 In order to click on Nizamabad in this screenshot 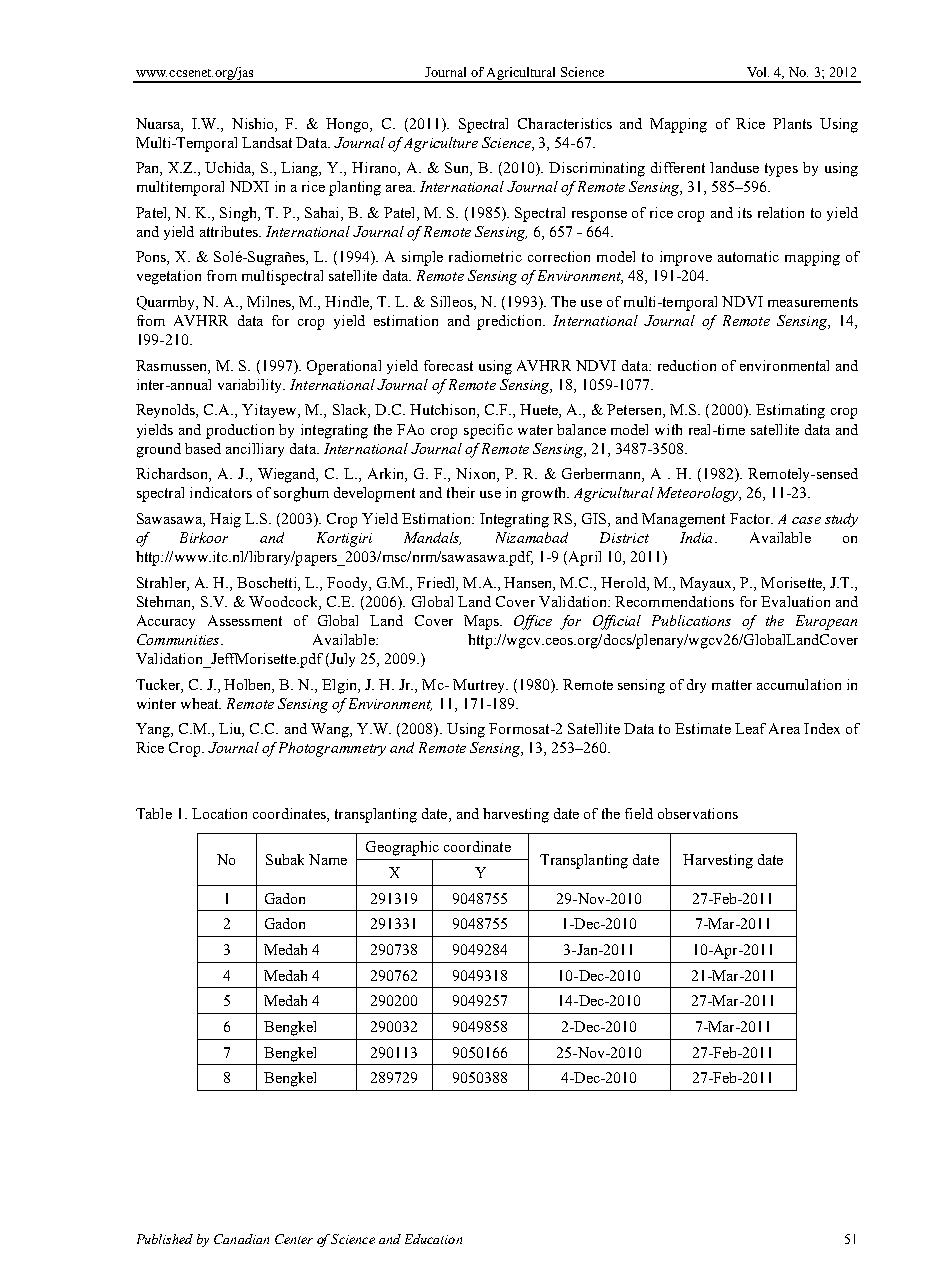, I will do `click(532, 537)`.
